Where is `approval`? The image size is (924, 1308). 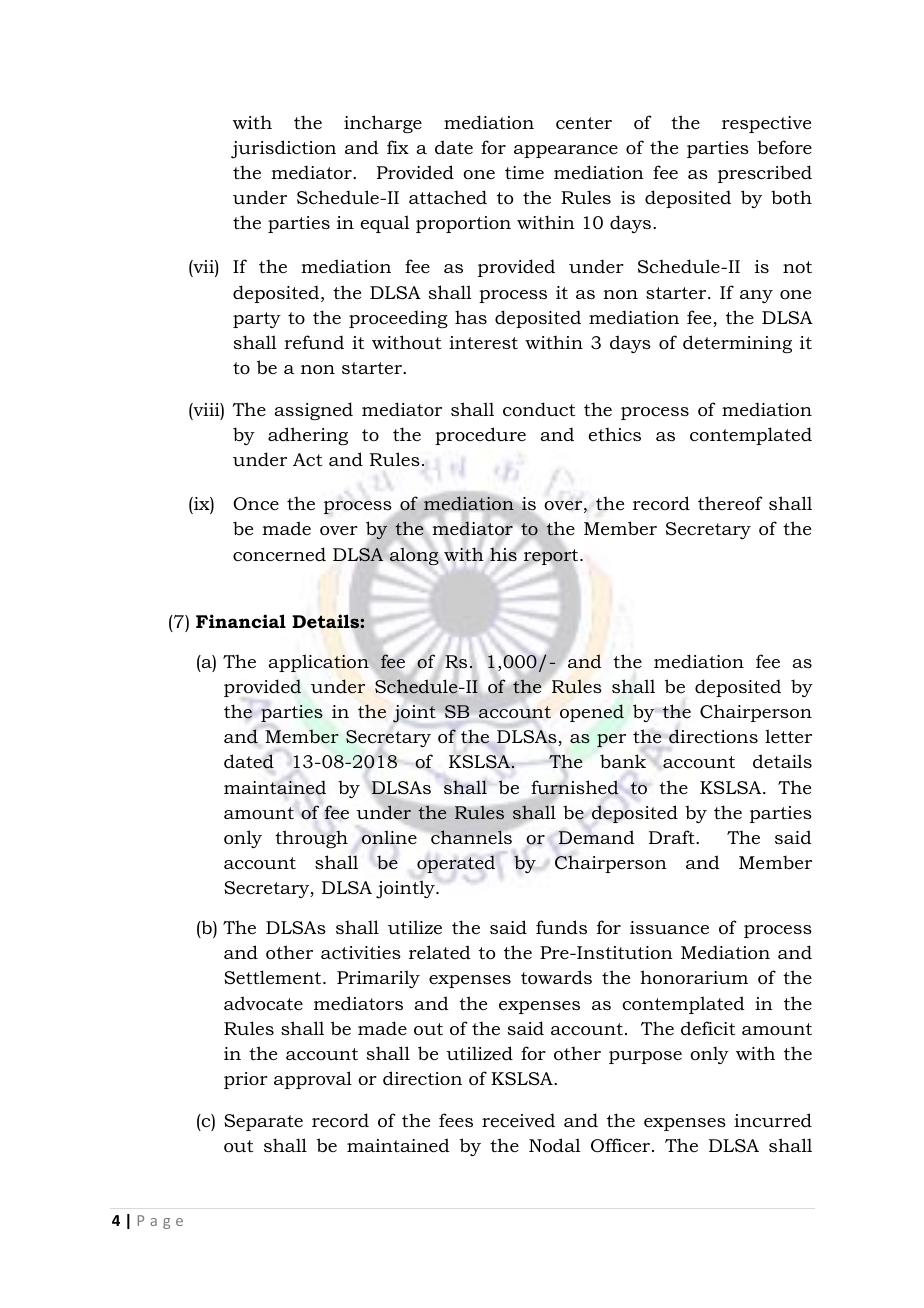 approval is located at coordinates (313, 1080).
